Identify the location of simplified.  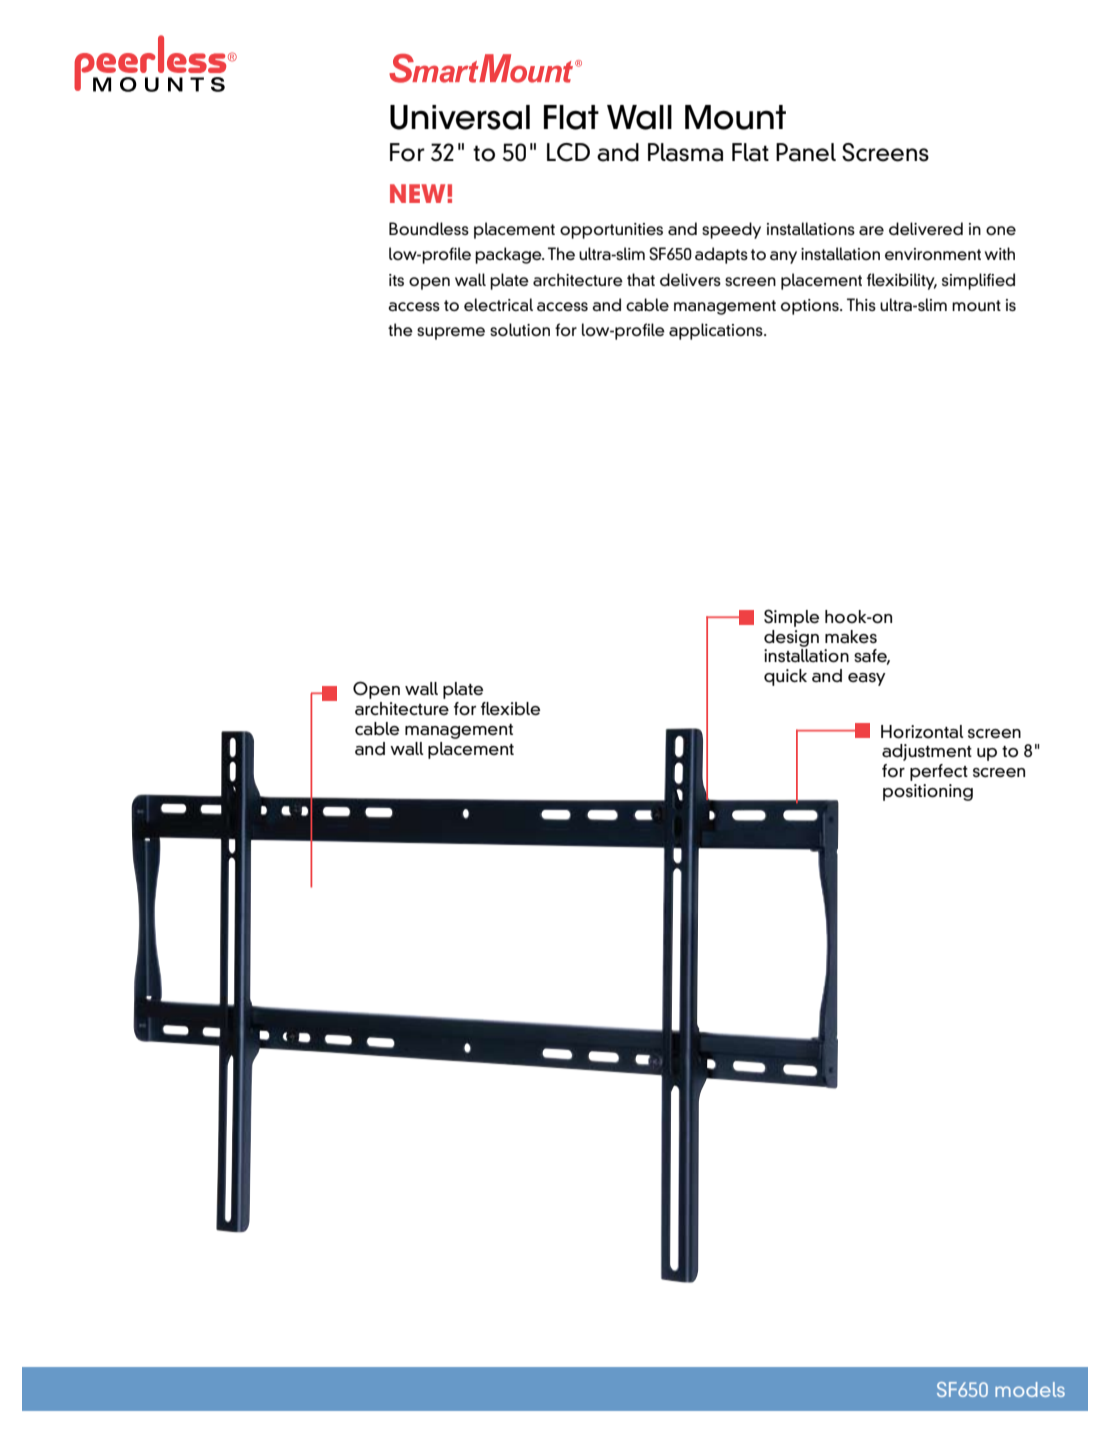
(978, 281).
